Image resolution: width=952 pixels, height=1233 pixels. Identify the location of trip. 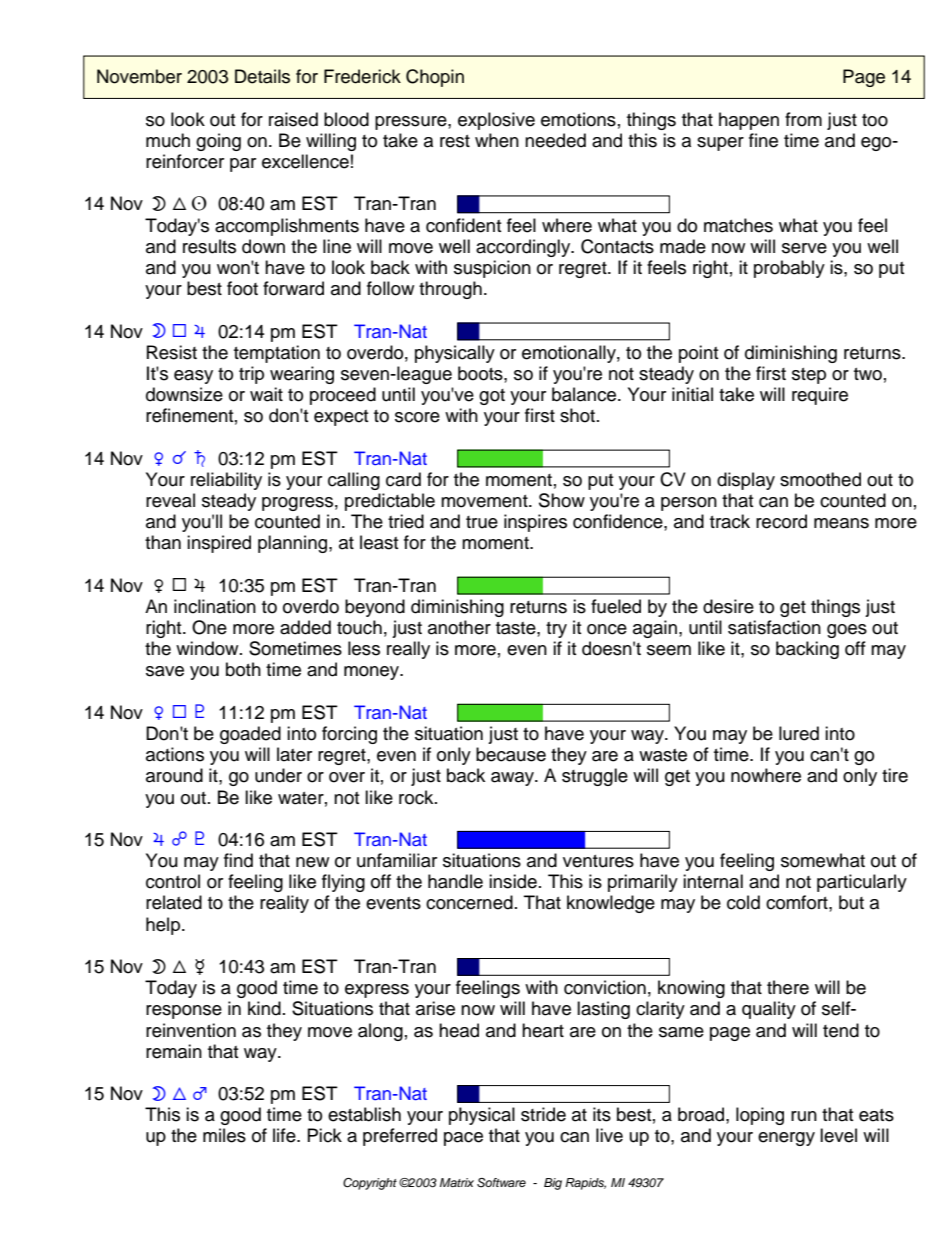
(251, 375).
